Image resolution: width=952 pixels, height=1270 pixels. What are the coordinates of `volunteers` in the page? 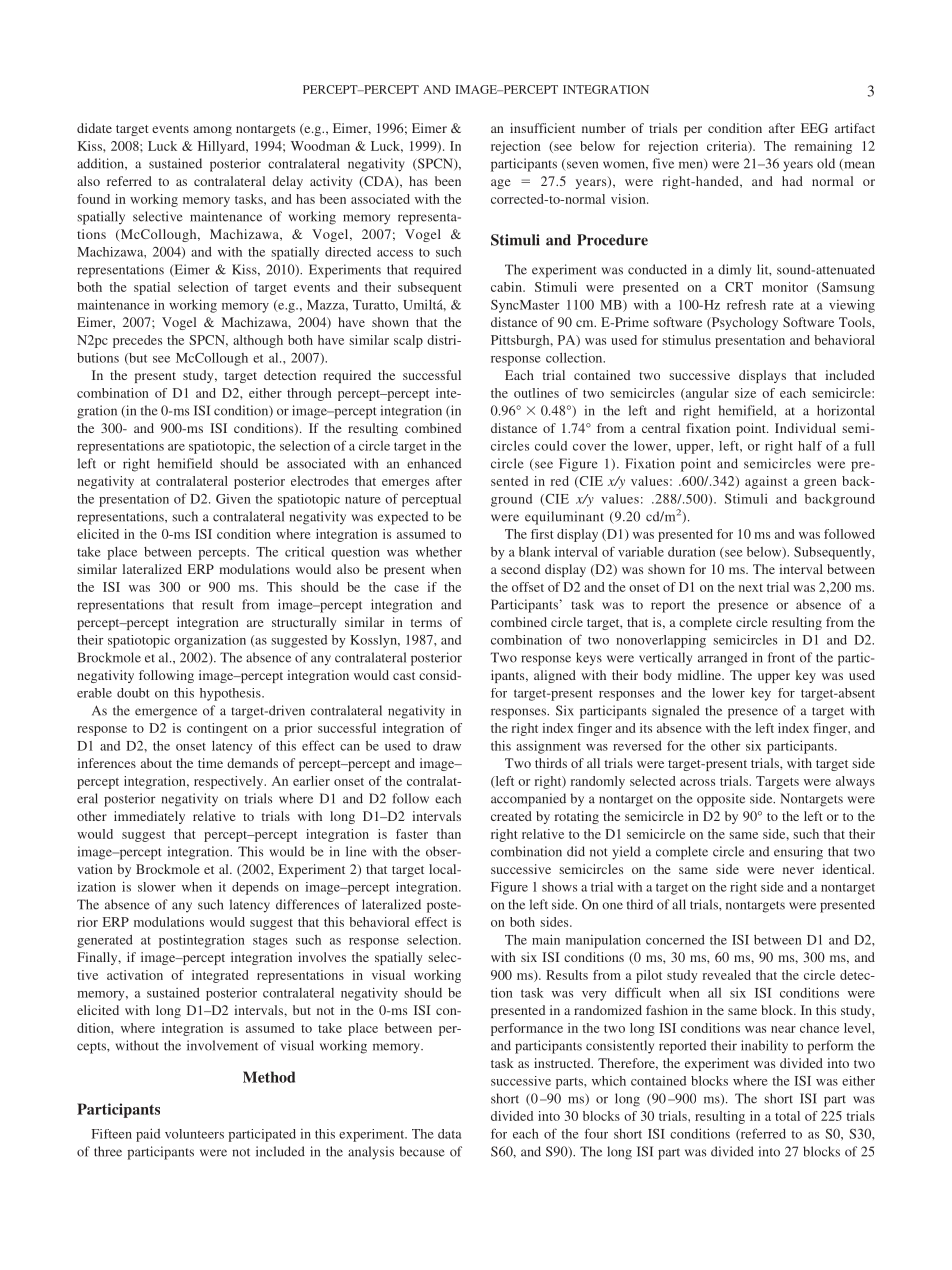 It's located at (194, 1134).
